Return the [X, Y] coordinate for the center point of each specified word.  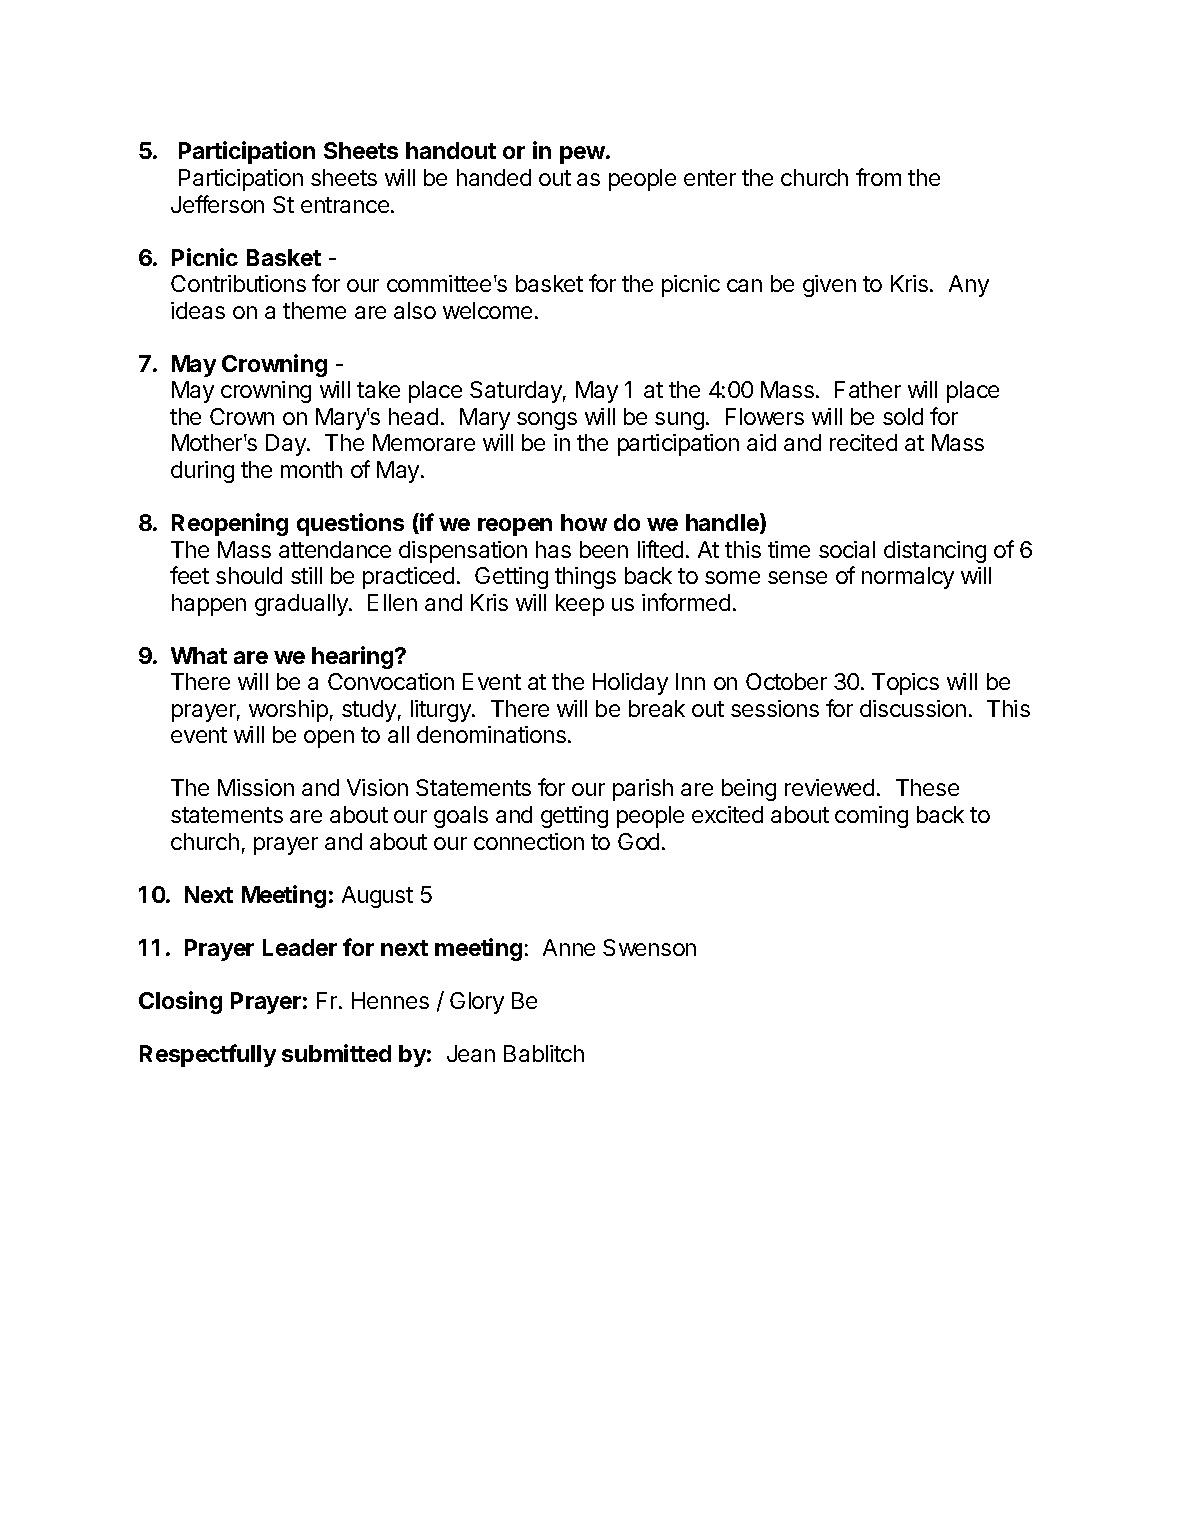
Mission [256, 787]
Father [868, 389]
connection [529, 841]
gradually [302, 605]
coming [871, 817]
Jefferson [217, 204]
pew [583, 155]
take [378, 389]
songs [547, 421]
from [878, 177]
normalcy [908, 578]
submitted [336, 1053]
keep [580, 605]
